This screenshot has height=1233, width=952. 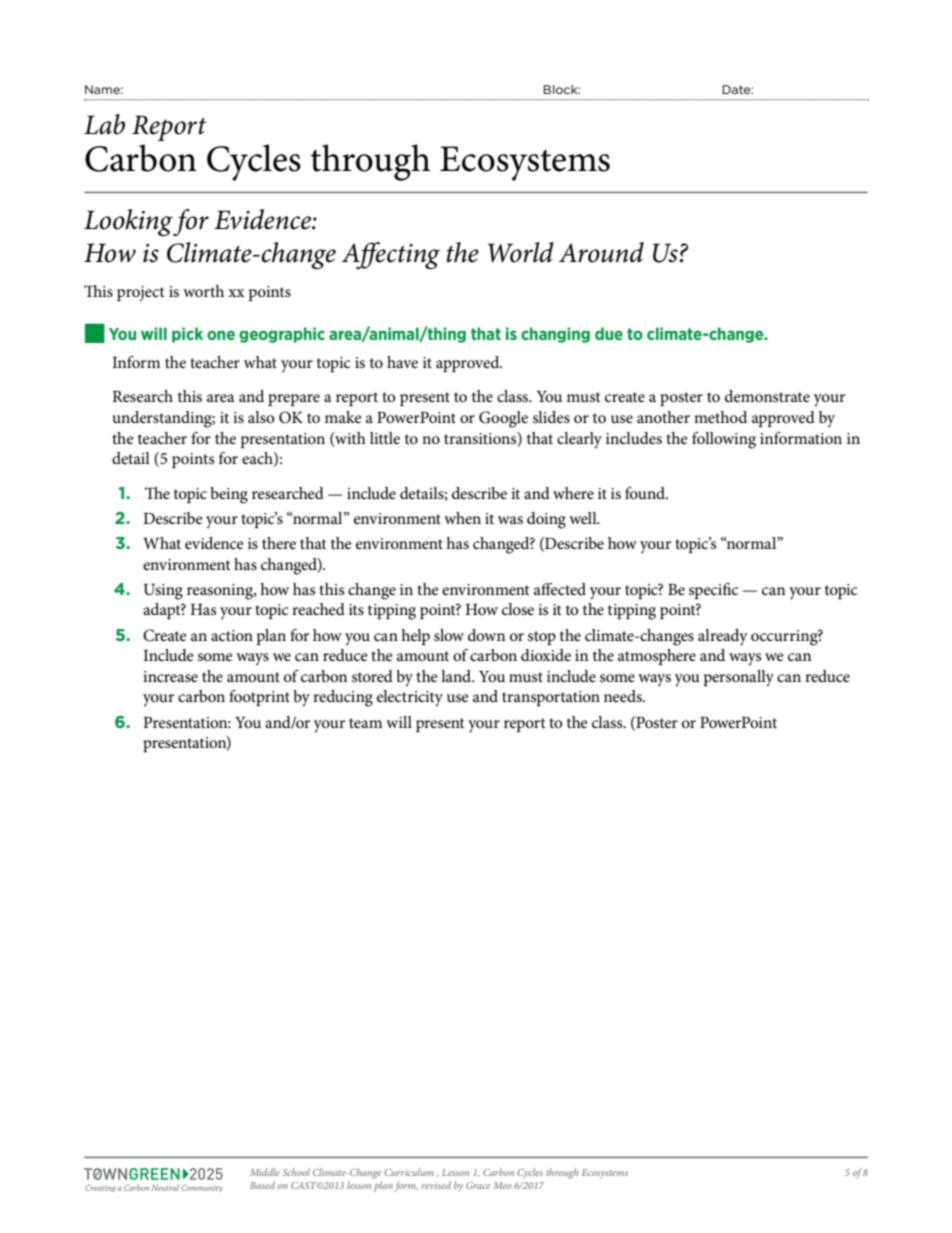 I want to click on Lab, so click(x=104, y=124).
